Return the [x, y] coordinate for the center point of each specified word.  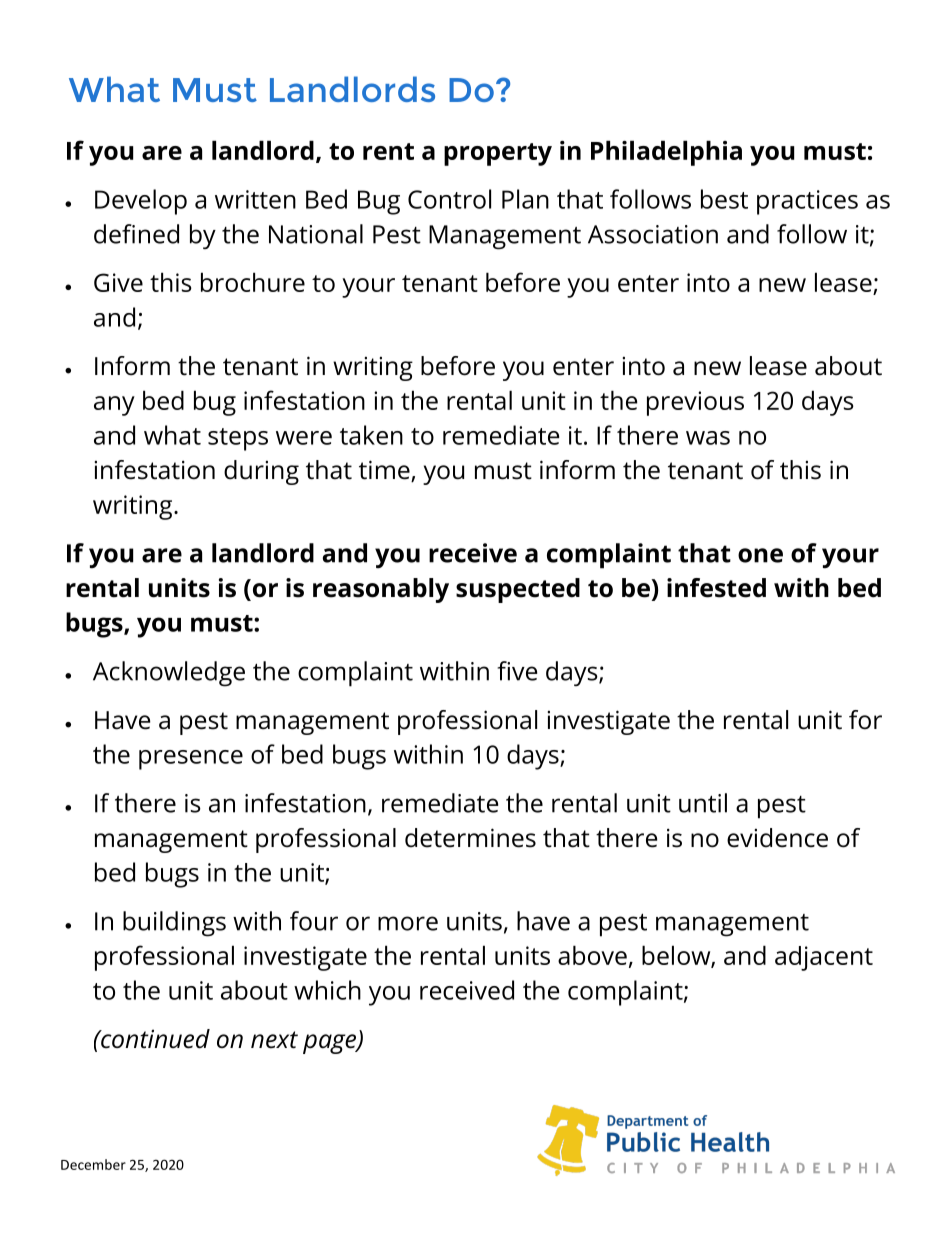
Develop [141, 202]
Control [449, 199]
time [385, 471]
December [93, 1164]
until [703, 803]
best [724, 199]
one [760, 555]
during [261, 472]
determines [470, 838]
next [274, 1040]
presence [191, 760]
